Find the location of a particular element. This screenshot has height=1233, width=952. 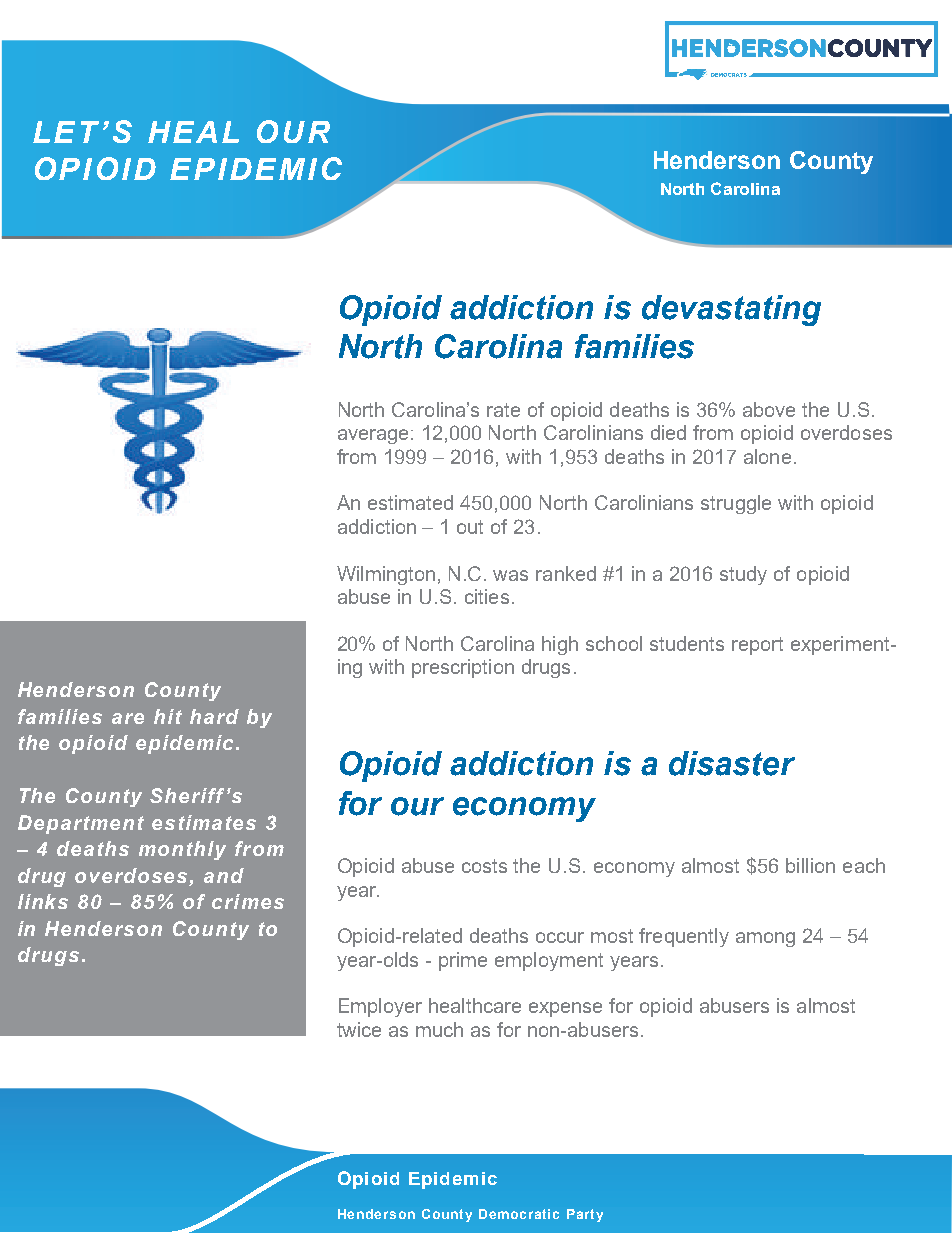

devastating is located at coordinates (731, 310).
